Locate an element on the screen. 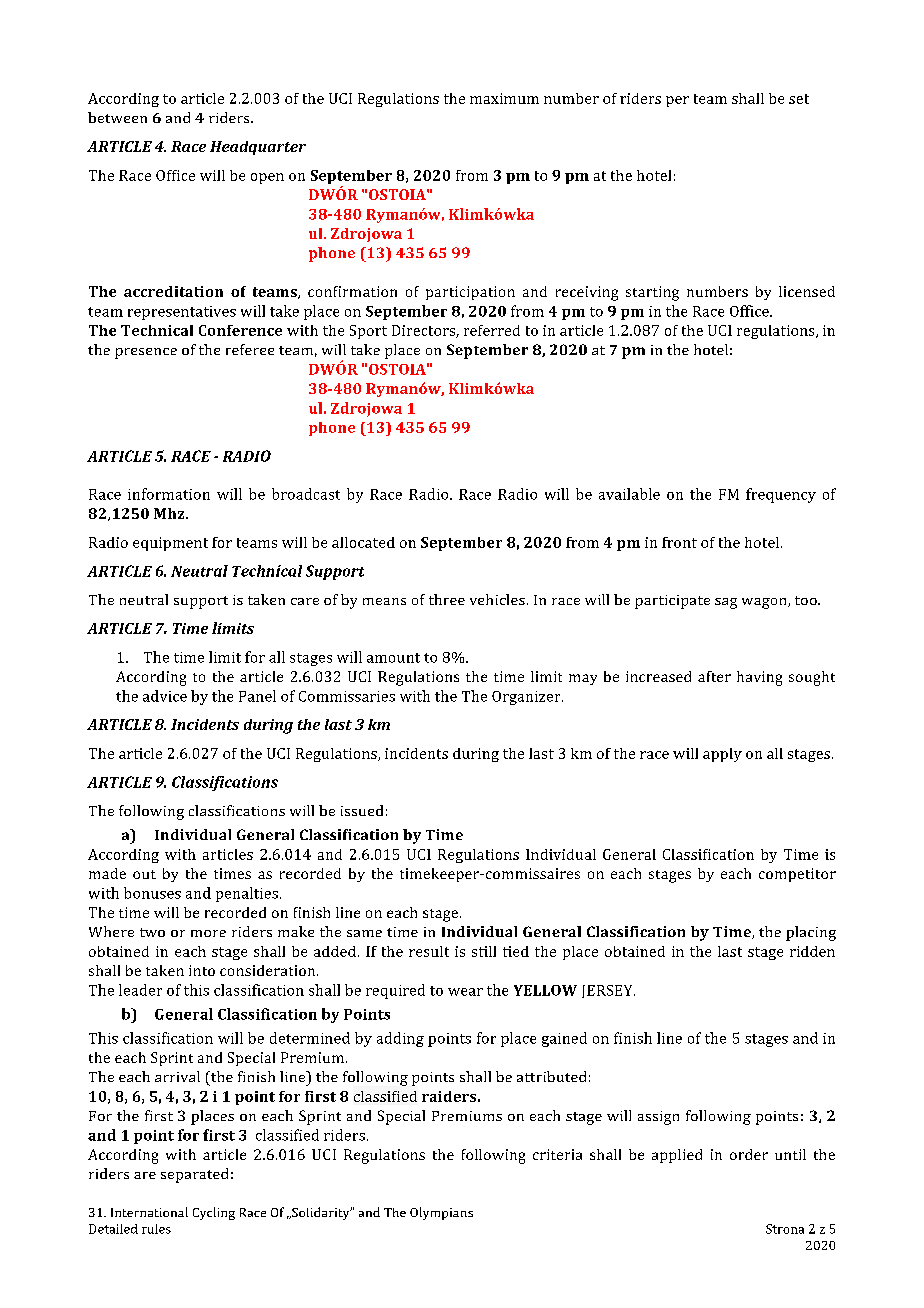 The width and height of the screenshot is (924, 1308). wear is located at coordinates (465, 992).
